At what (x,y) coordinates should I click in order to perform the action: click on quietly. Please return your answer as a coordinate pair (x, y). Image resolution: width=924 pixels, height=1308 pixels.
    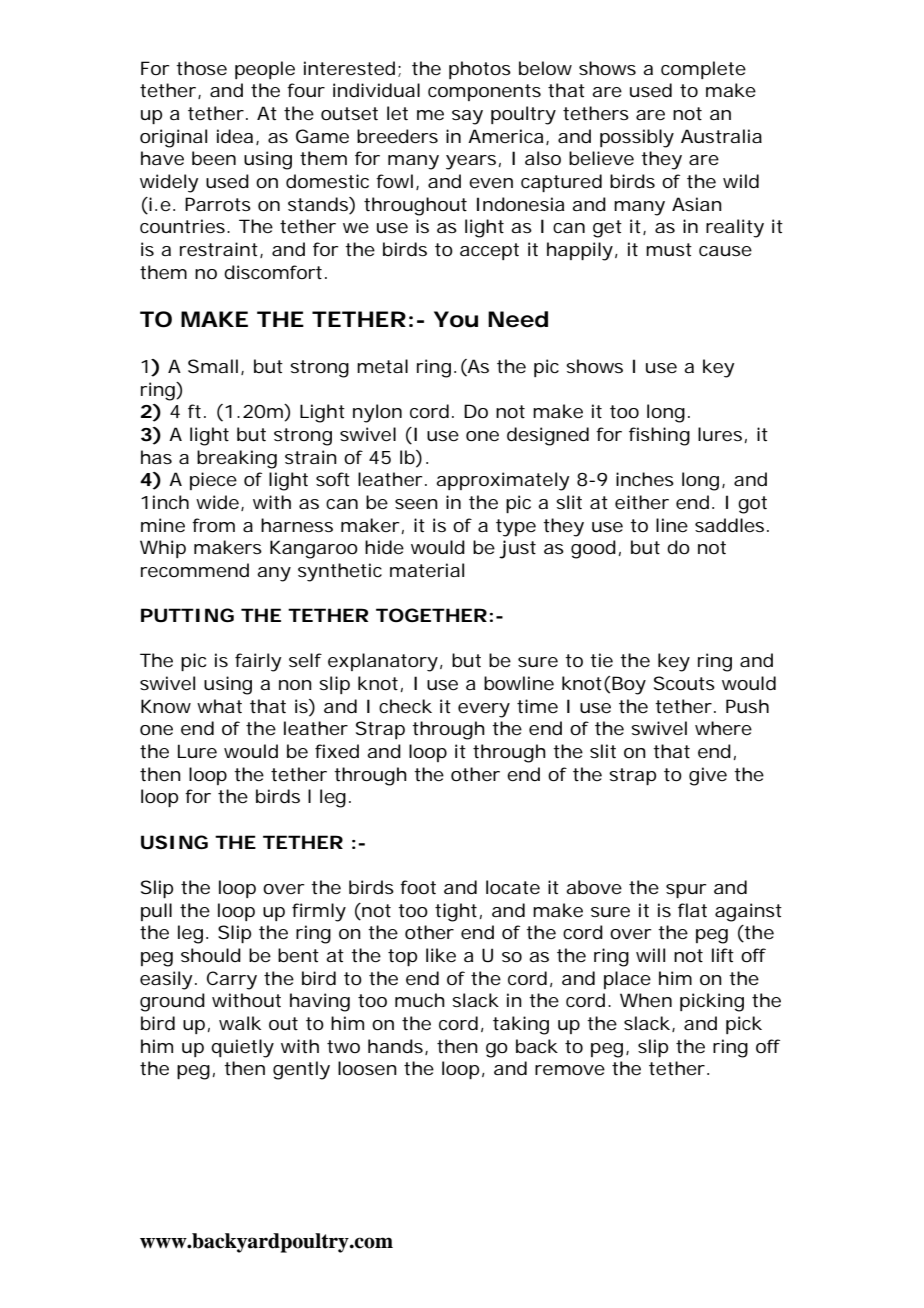
    Looking at the image, I should click on (242, 1048).
